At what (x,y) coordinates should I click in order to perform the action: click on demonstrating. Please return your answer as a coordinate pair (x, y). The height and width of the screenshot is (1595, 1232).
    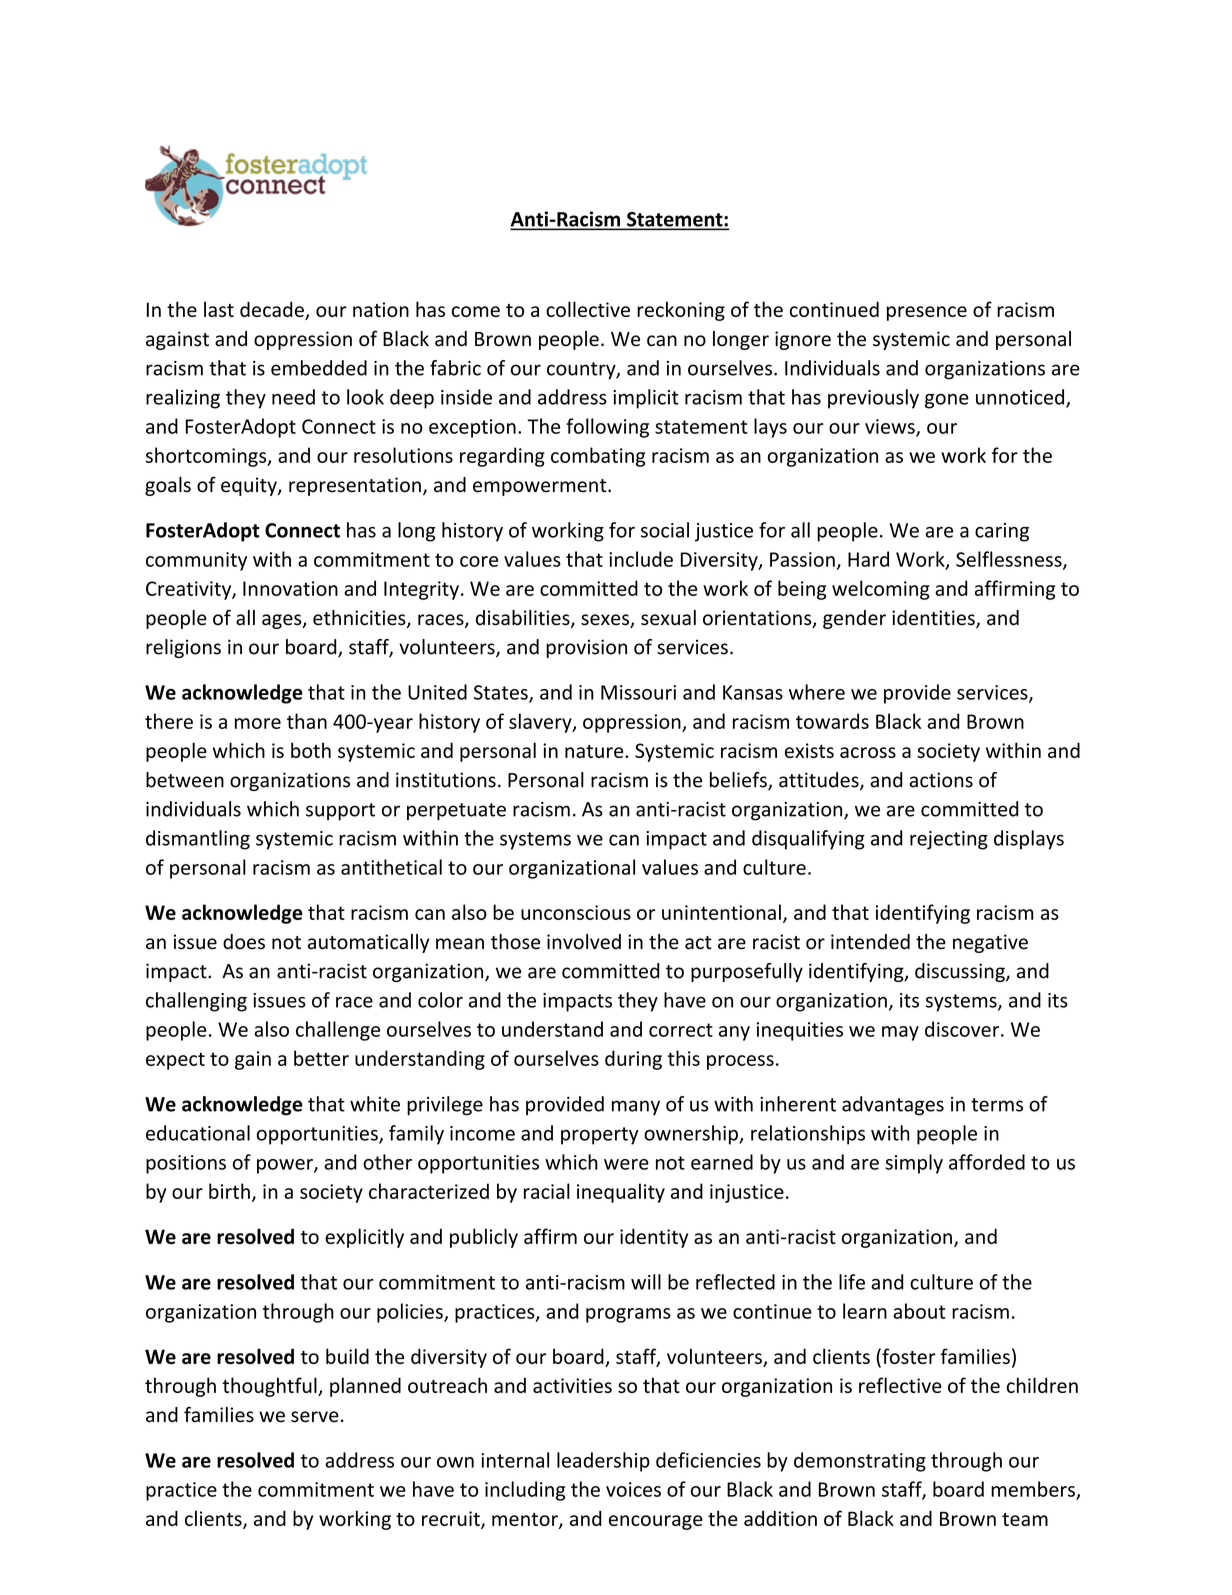
    Looking at the image, I should click on (860, 1462).
